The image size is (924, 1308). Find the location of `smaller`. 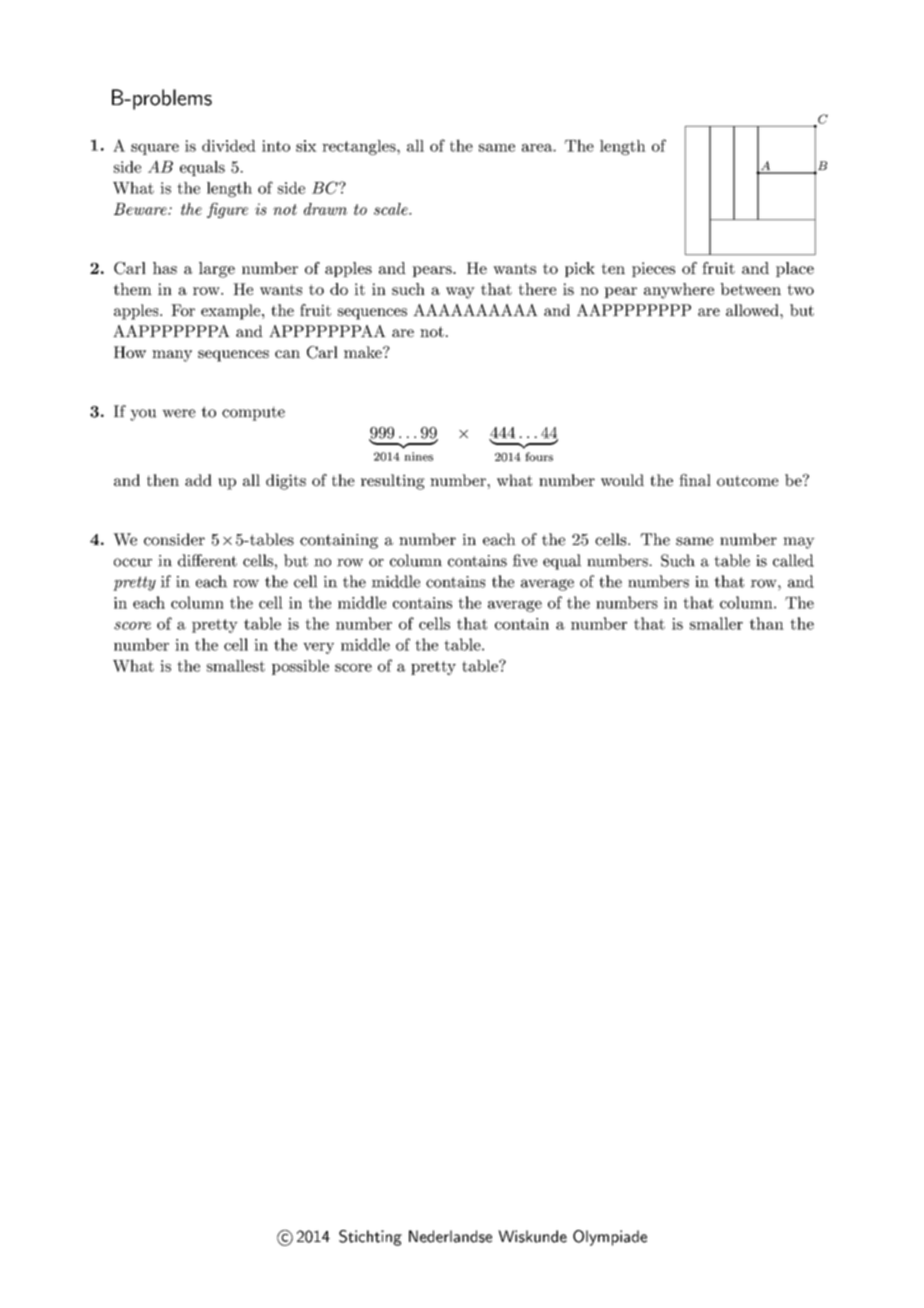

smaller is located at coordinates (716, 623).
